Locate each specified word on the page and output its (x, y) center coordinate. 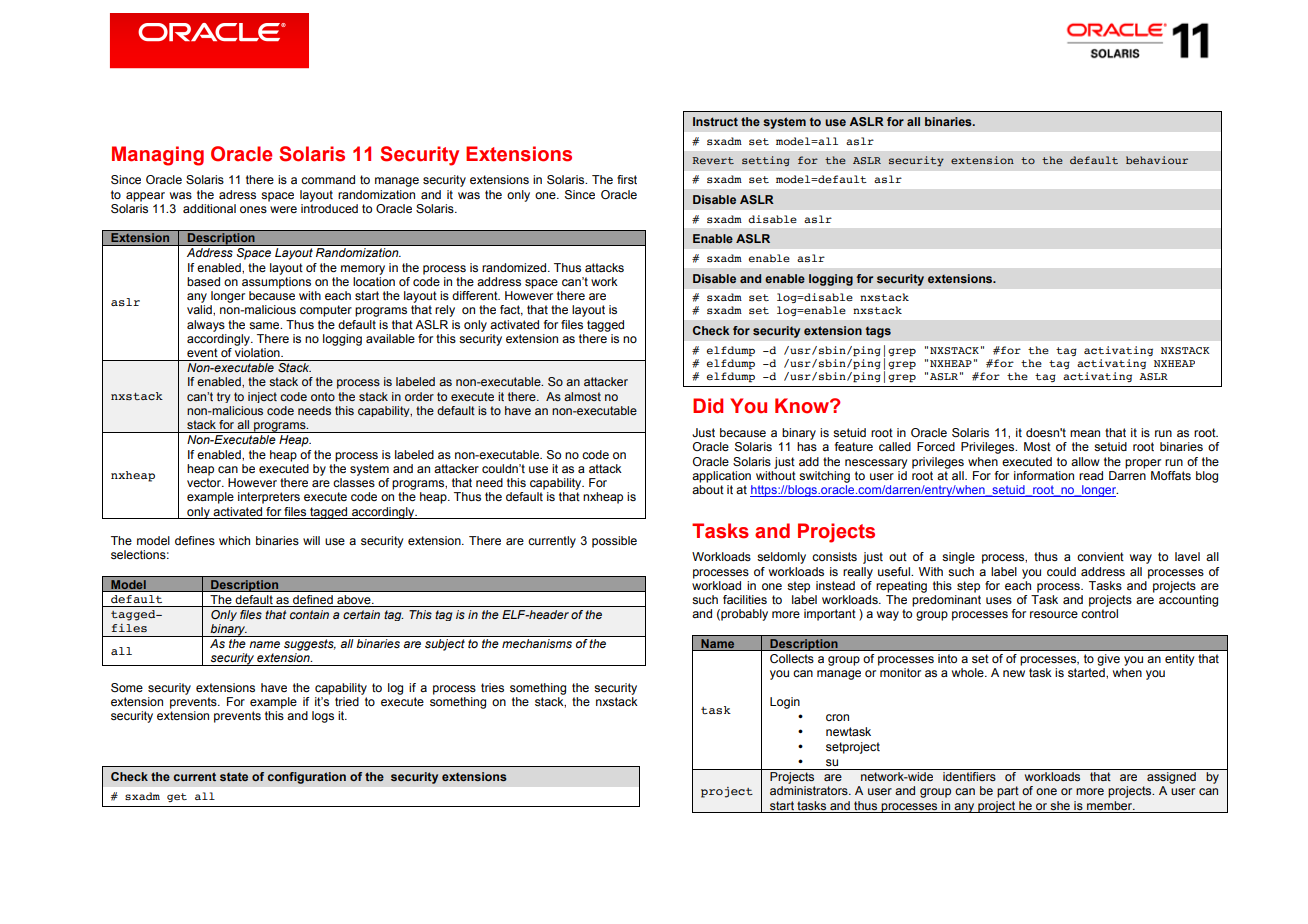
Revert (713, 160)
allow (1085, 461)
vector (205, 482)
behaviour (1157, 160)
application (721, 477)
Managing (158, 156)
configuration (306, 778)
